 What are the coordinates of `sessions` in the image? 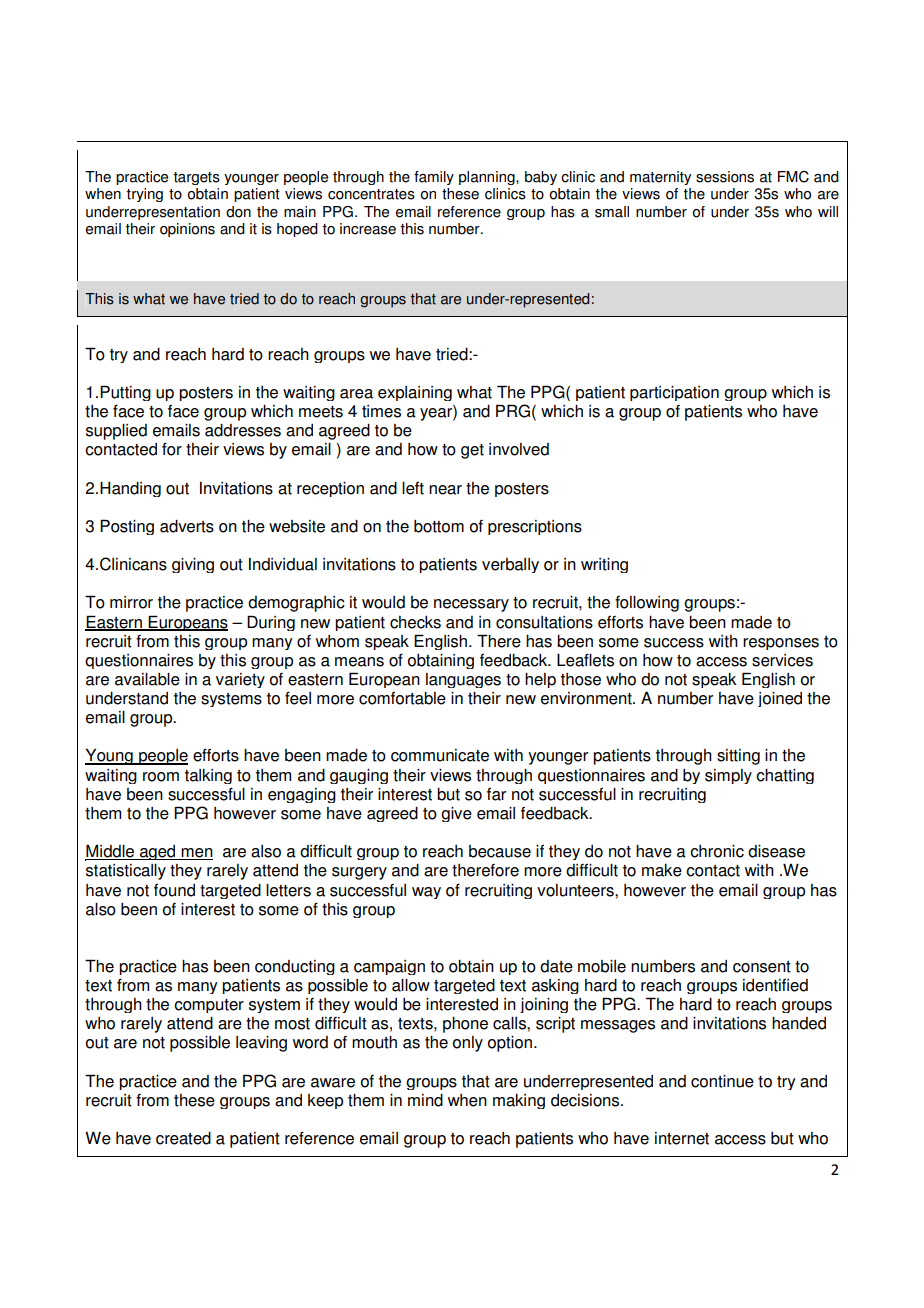 It's located at (725, 177).
